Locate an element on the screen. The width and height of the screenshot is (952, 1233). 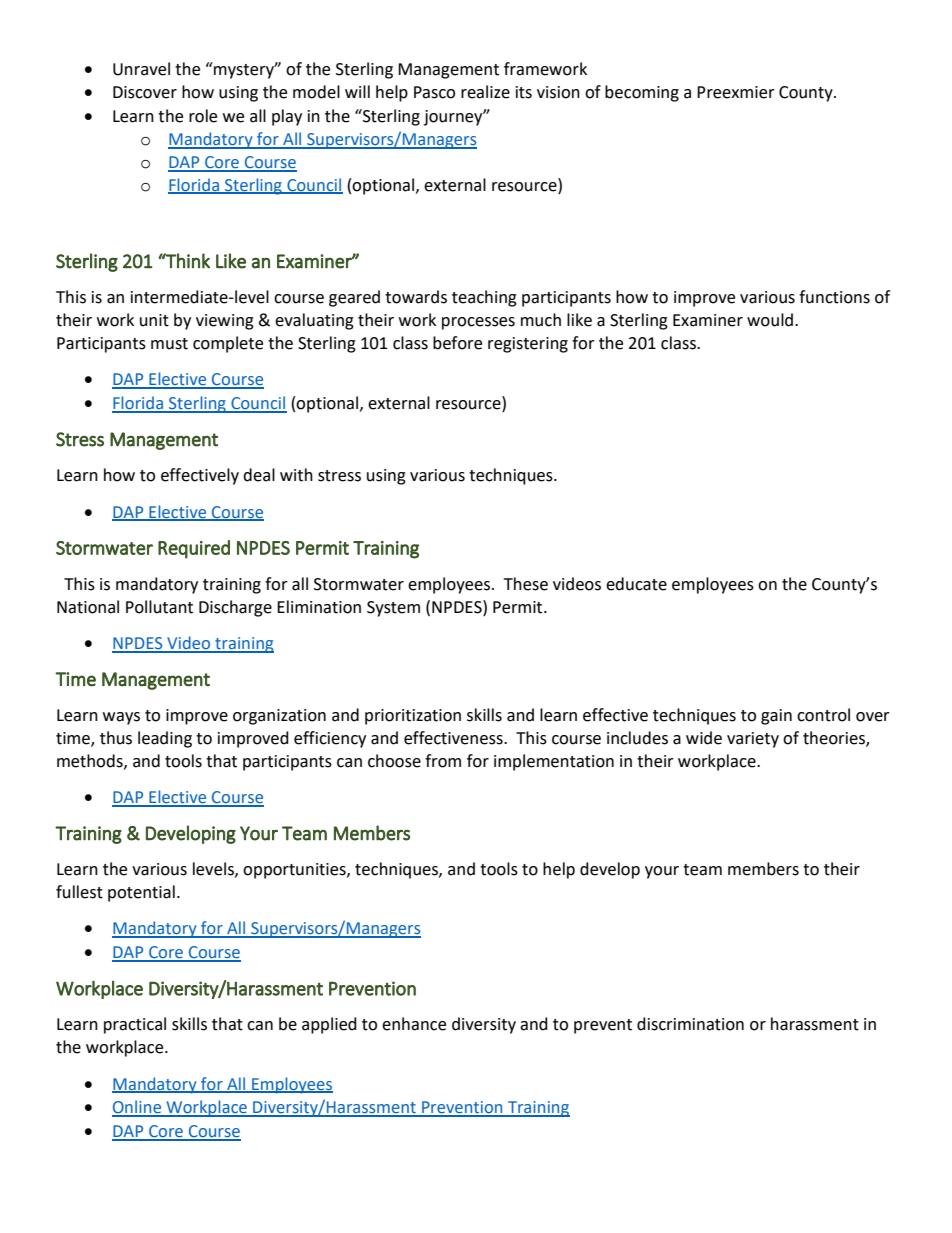
before is located at coordinates (457, 343).
